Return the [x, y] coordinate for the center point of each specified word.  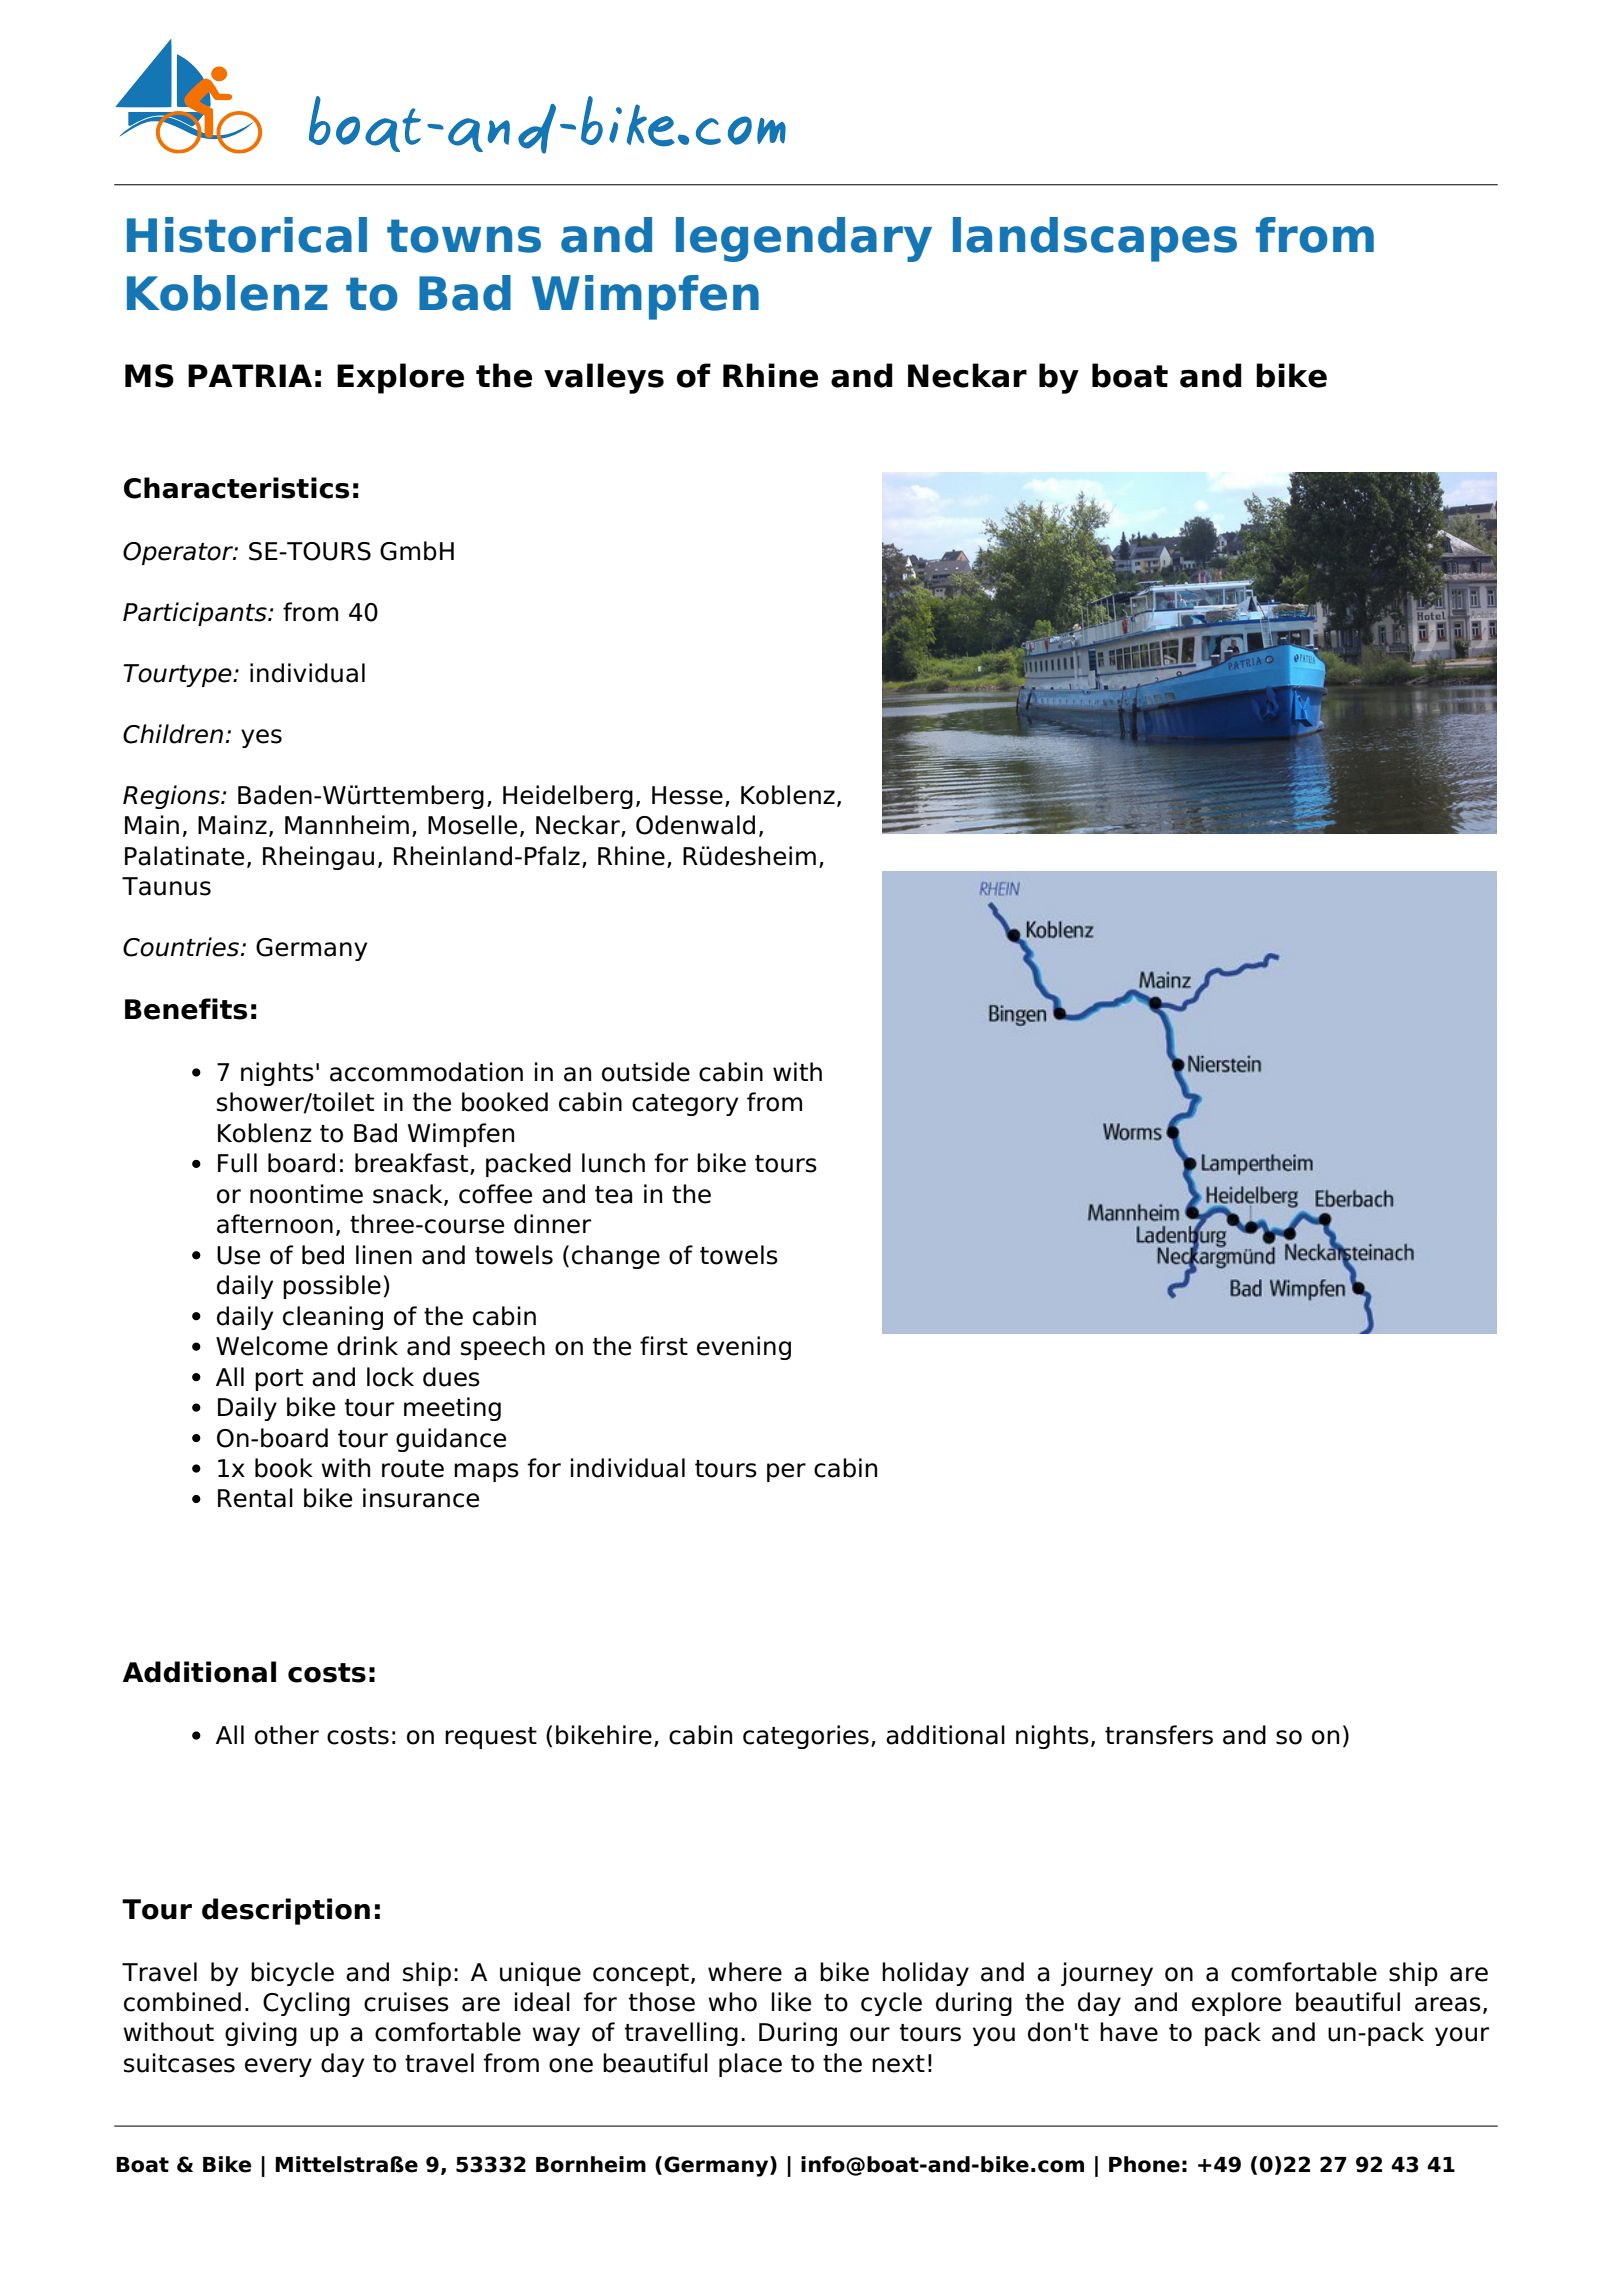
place [750, 2065]
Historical [247, 235]
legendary [804, 239]
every [278, 2067]
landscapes [1095, 239]
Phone [1144, 2164]
